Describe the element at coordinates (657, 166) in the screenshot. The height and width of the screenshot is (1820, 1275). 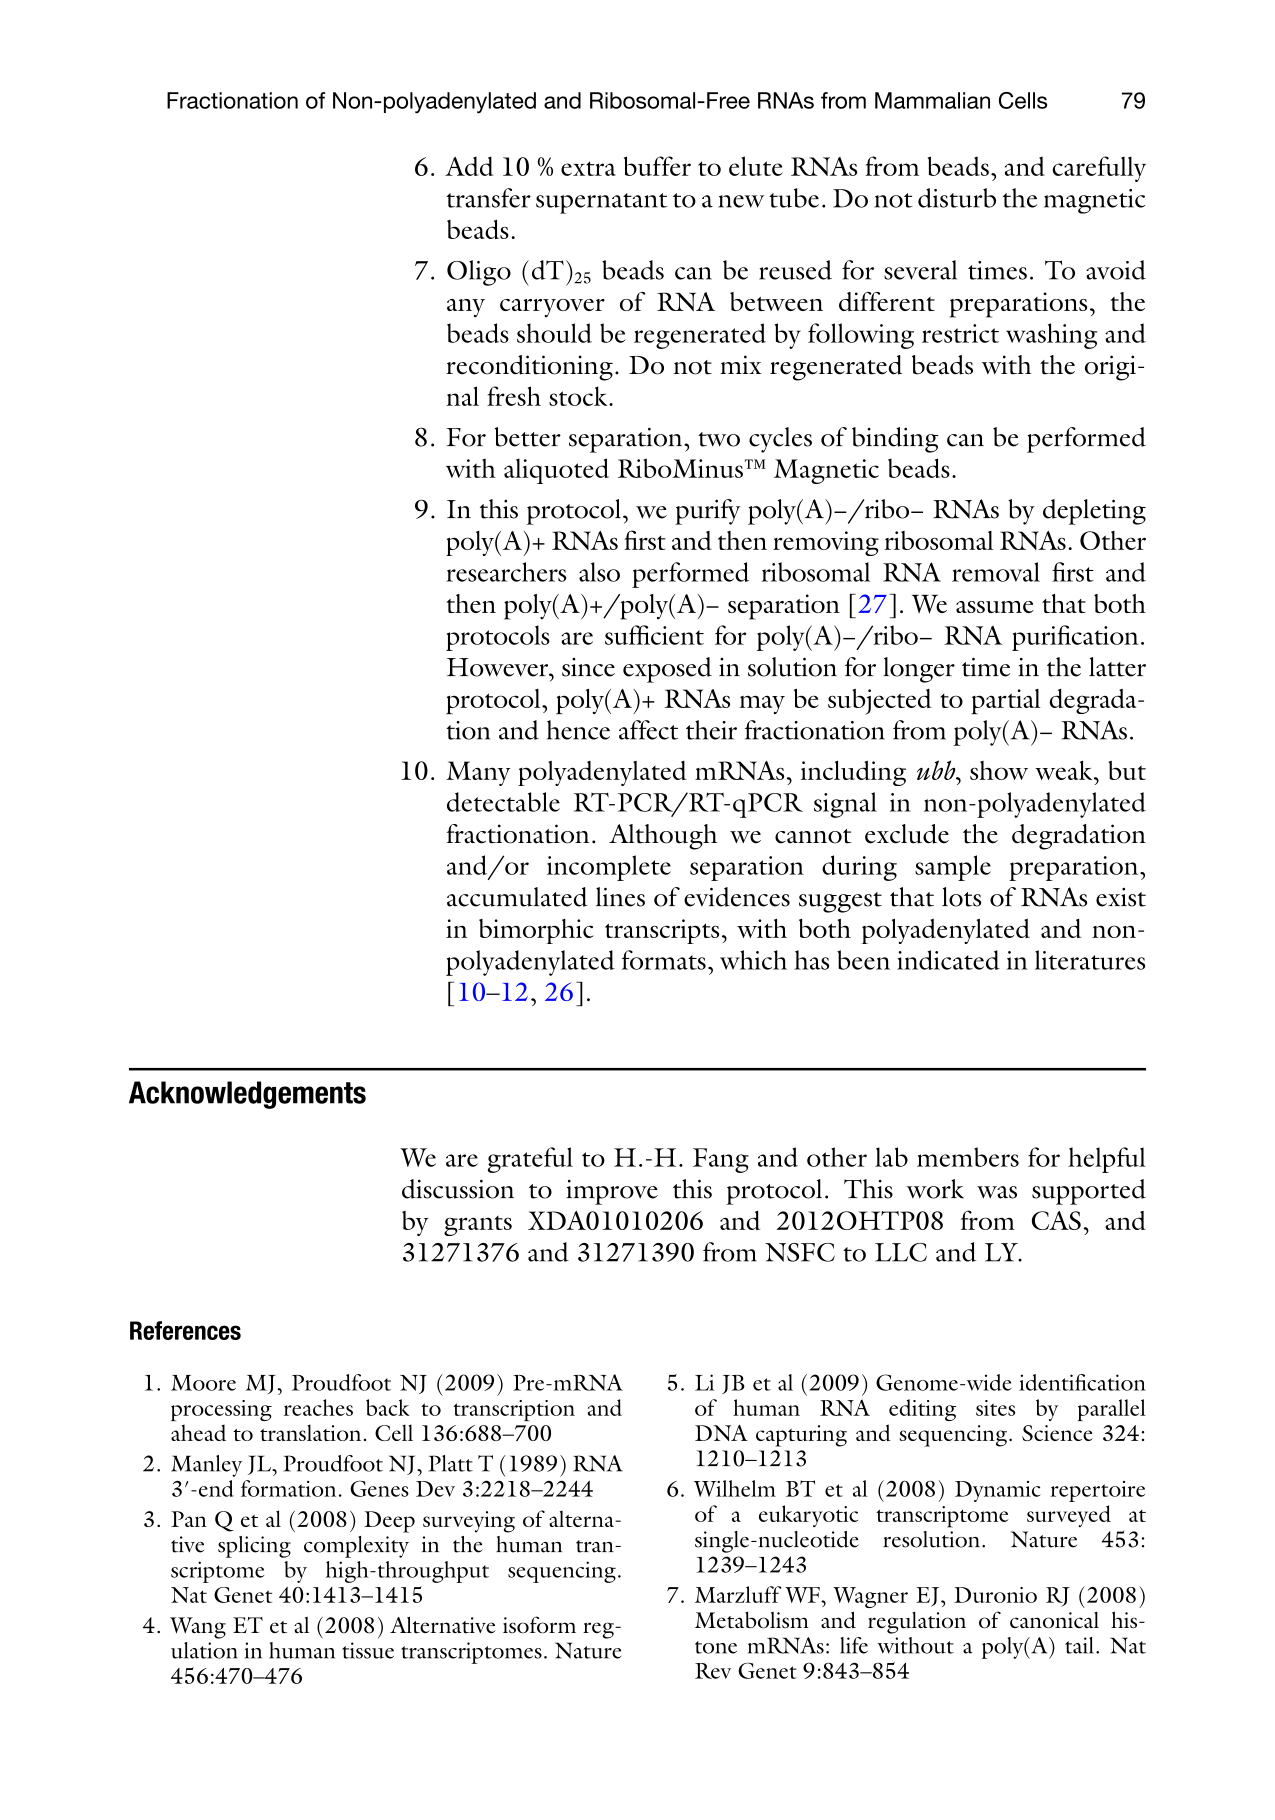
I see `buffer` at that location.
